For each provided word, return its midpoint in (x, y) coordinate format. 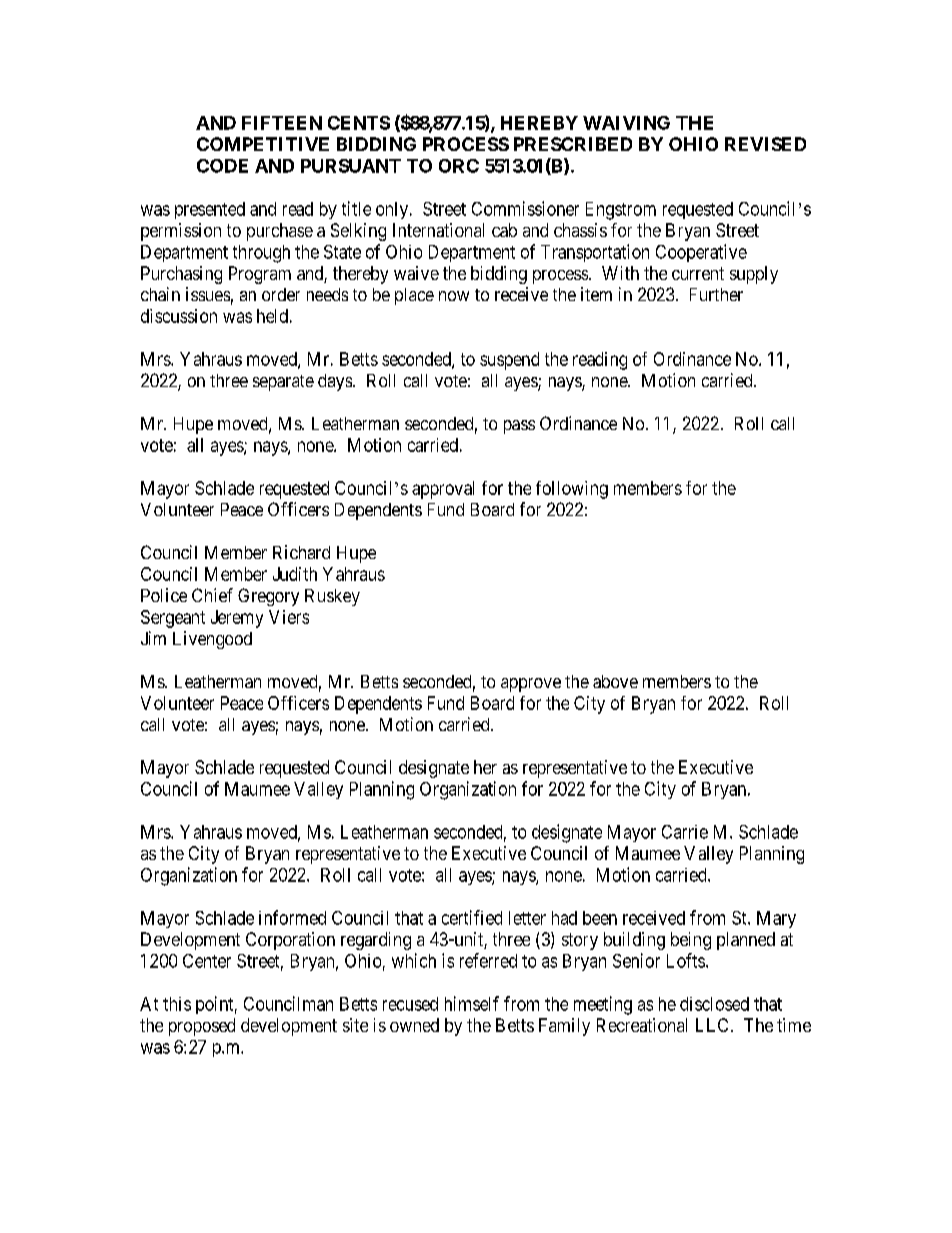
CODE (222, 166)
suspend (509, 361)
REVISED (765, 144)
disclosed (714, 1004)
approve (531, 685)
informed (292, 917)
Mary (776, 919)
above (615, 681)
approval (443, 490)
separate (283, 383)
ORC (459, 166)
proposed (202, 1027)
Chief (212, 595)
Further (716, 294)
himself (472, 1003)
